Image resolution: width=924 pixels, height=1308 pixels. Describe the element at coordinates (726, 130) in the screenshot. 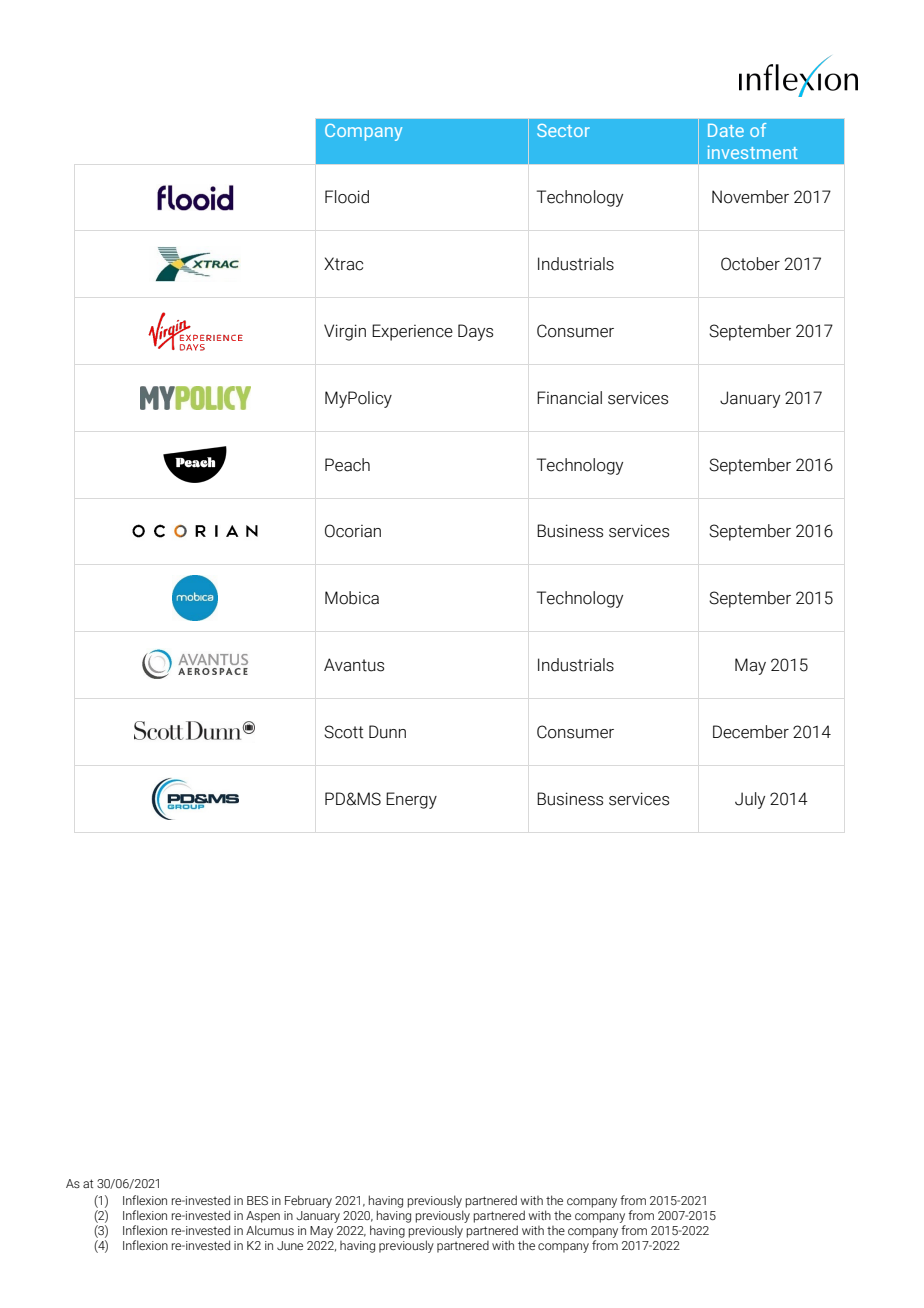

I see `Date` at that location.
